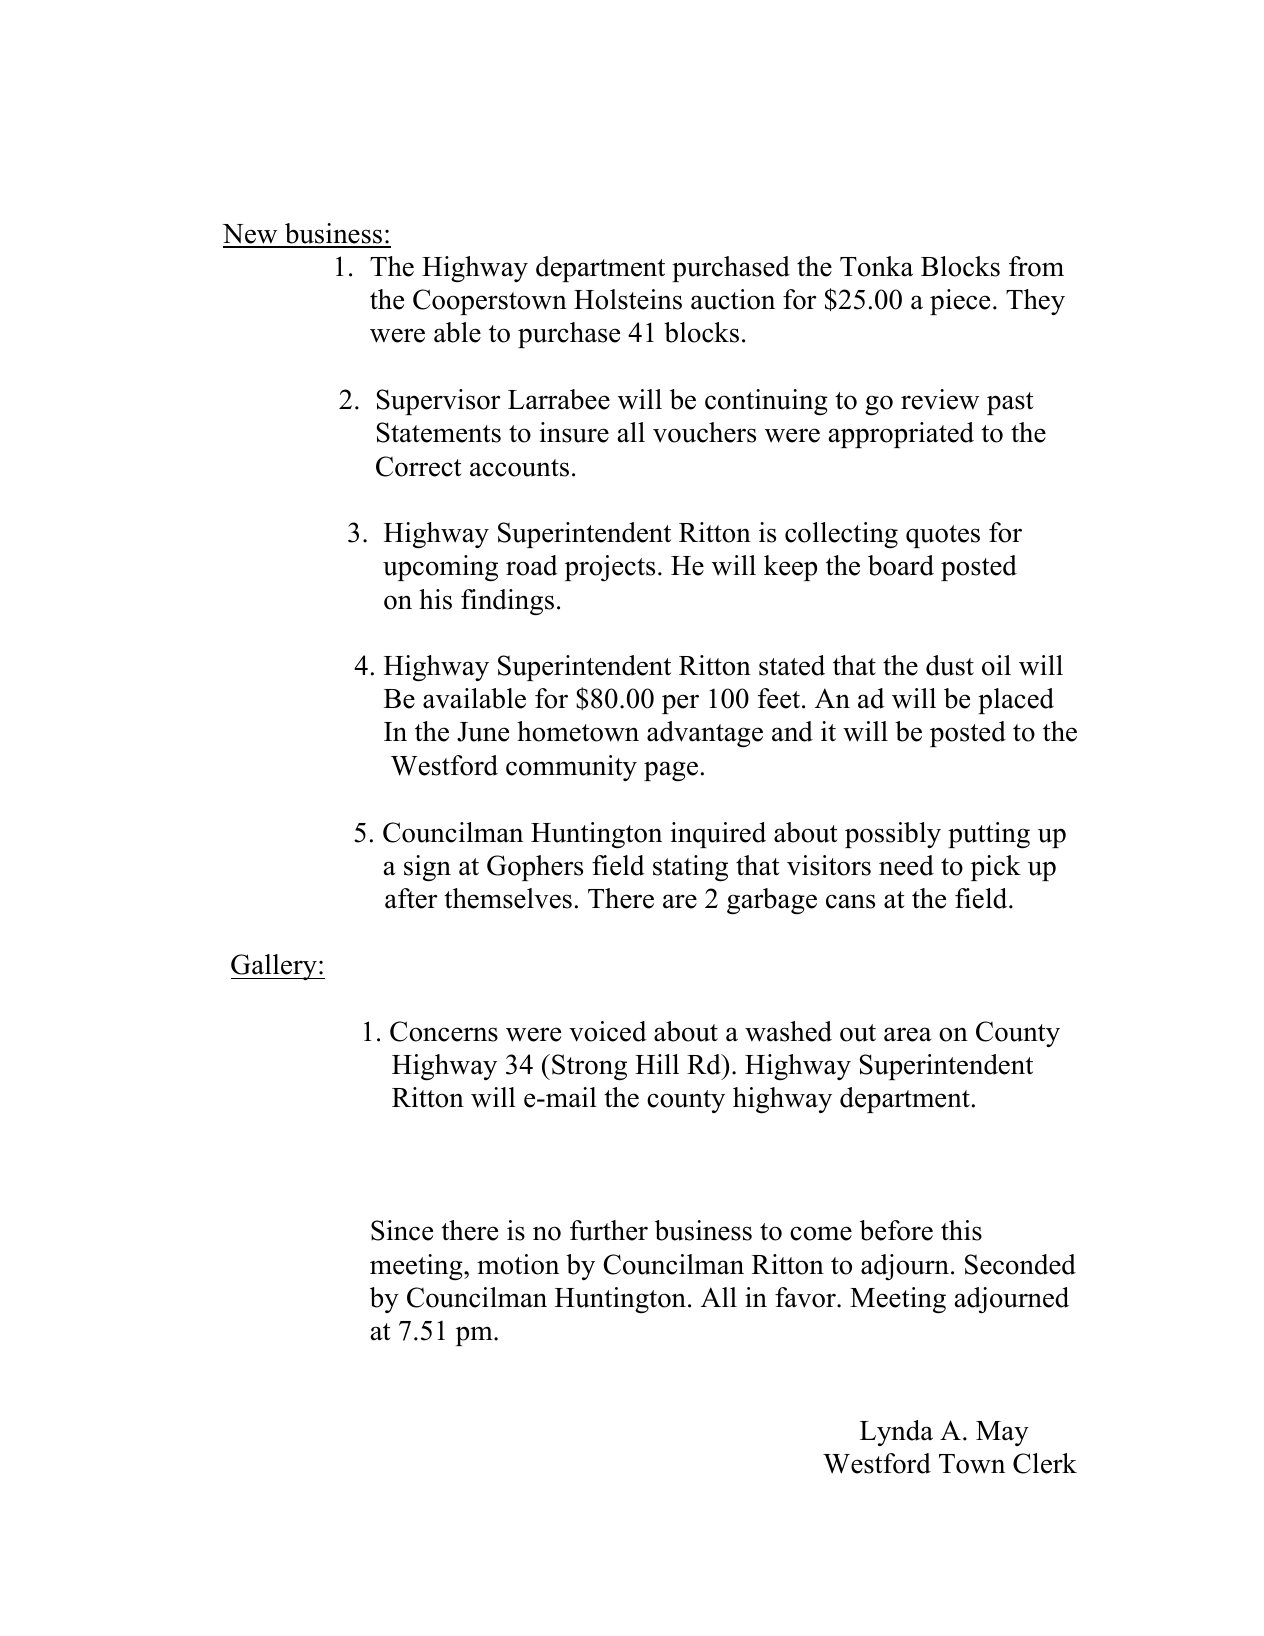 The height and width of the screenshot is (1636, 1264). What do you see at coordinates (806, 1297) in the screenshot?
I see `favor` at bounding box center [806, 1297].
